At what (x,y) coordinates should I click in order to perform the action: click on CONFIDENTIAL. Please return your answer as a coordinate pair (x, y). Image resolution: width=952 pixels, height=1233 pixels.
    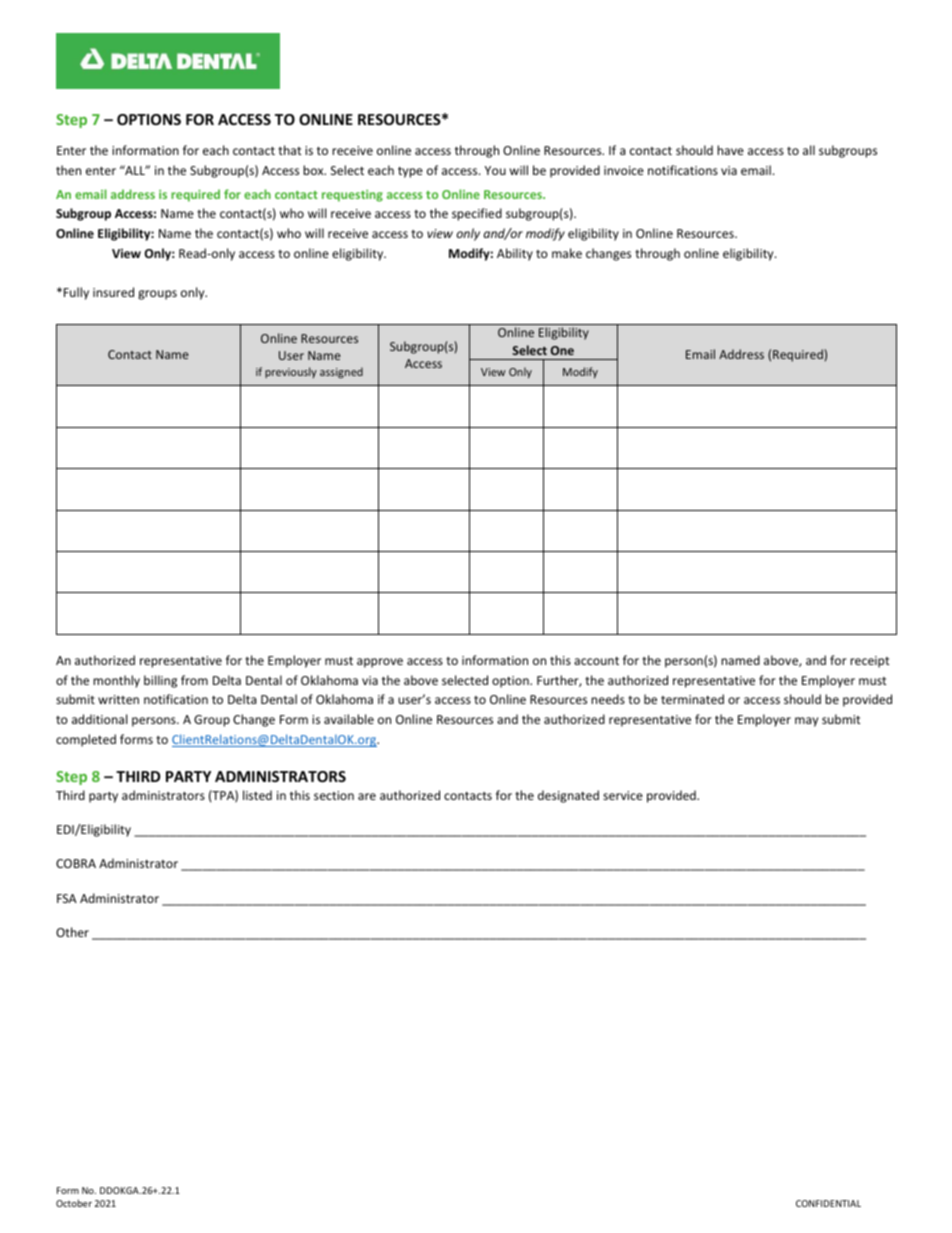
    Looking at the image, I should click on (828, 1203).
